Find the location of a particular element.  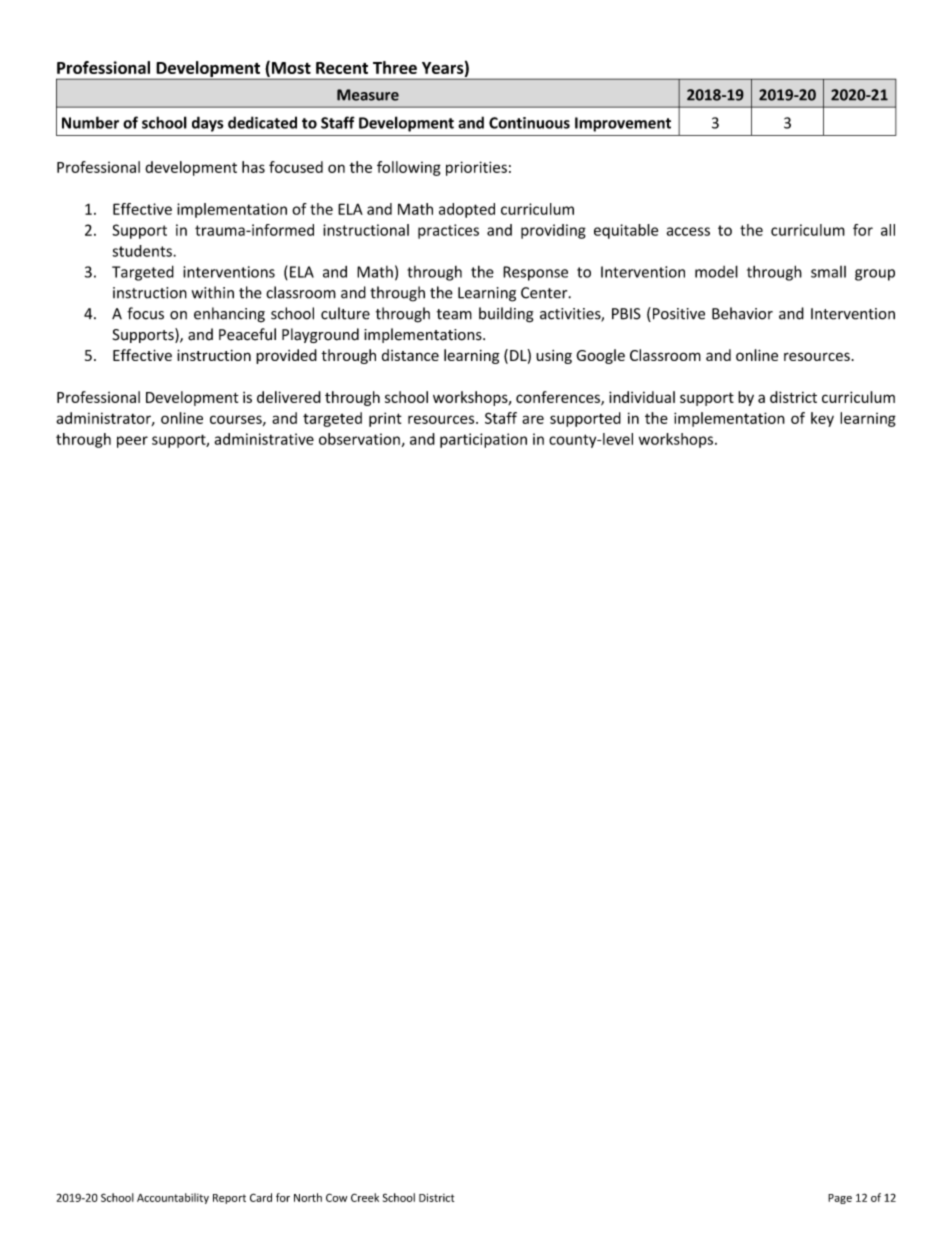

administrative is located at coordinates (264, 439).
